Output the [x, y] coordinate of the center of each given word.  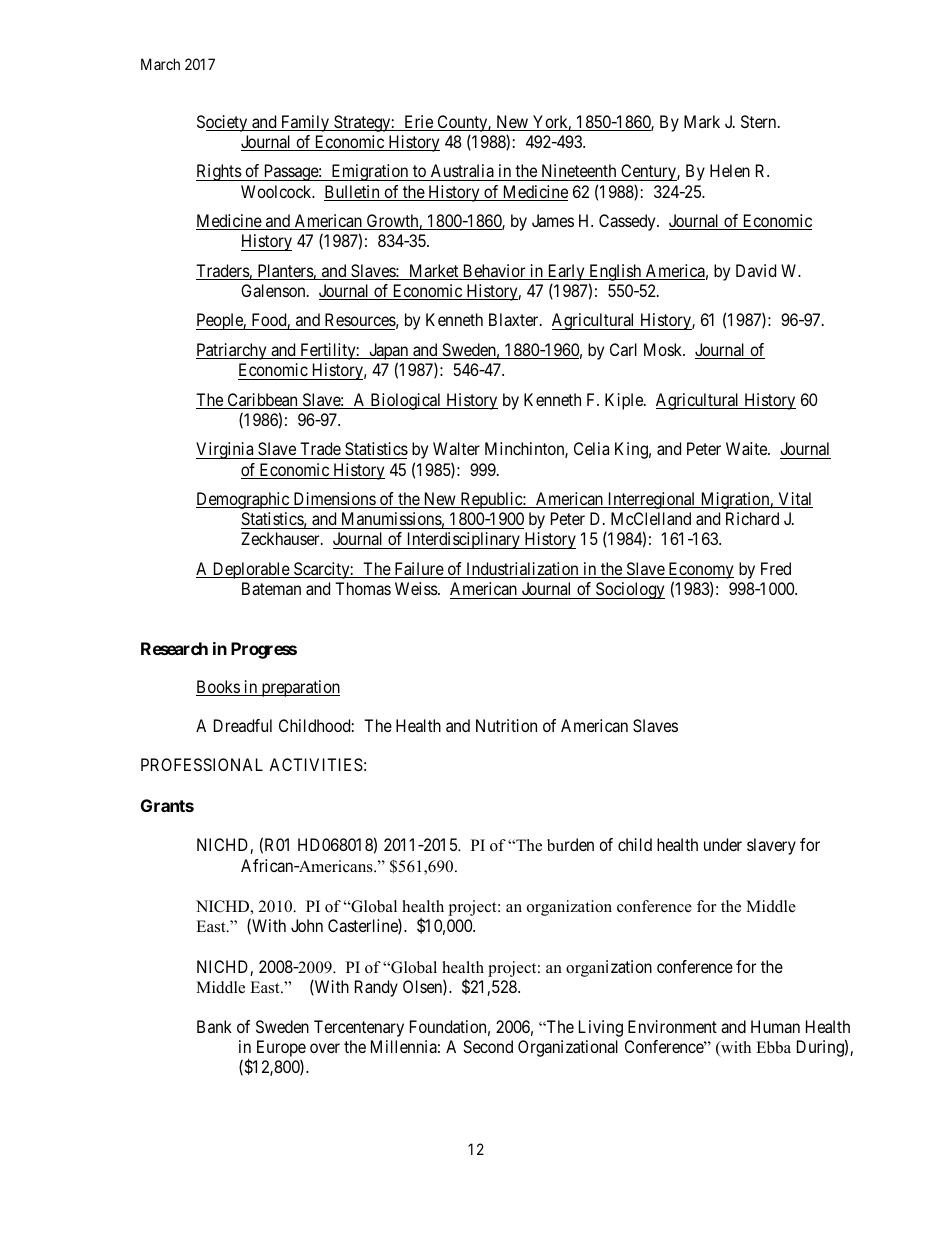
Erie [418, 123]
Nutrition [506, 725]
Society [223, 123]
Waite [747, 448]
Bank [214, 1026]
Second [488, 1046]
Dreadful [243, 725]
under [723, 844]
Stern [760, 121]
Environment [672, 1026]
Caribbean [262, 401]
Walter [456, 448]
